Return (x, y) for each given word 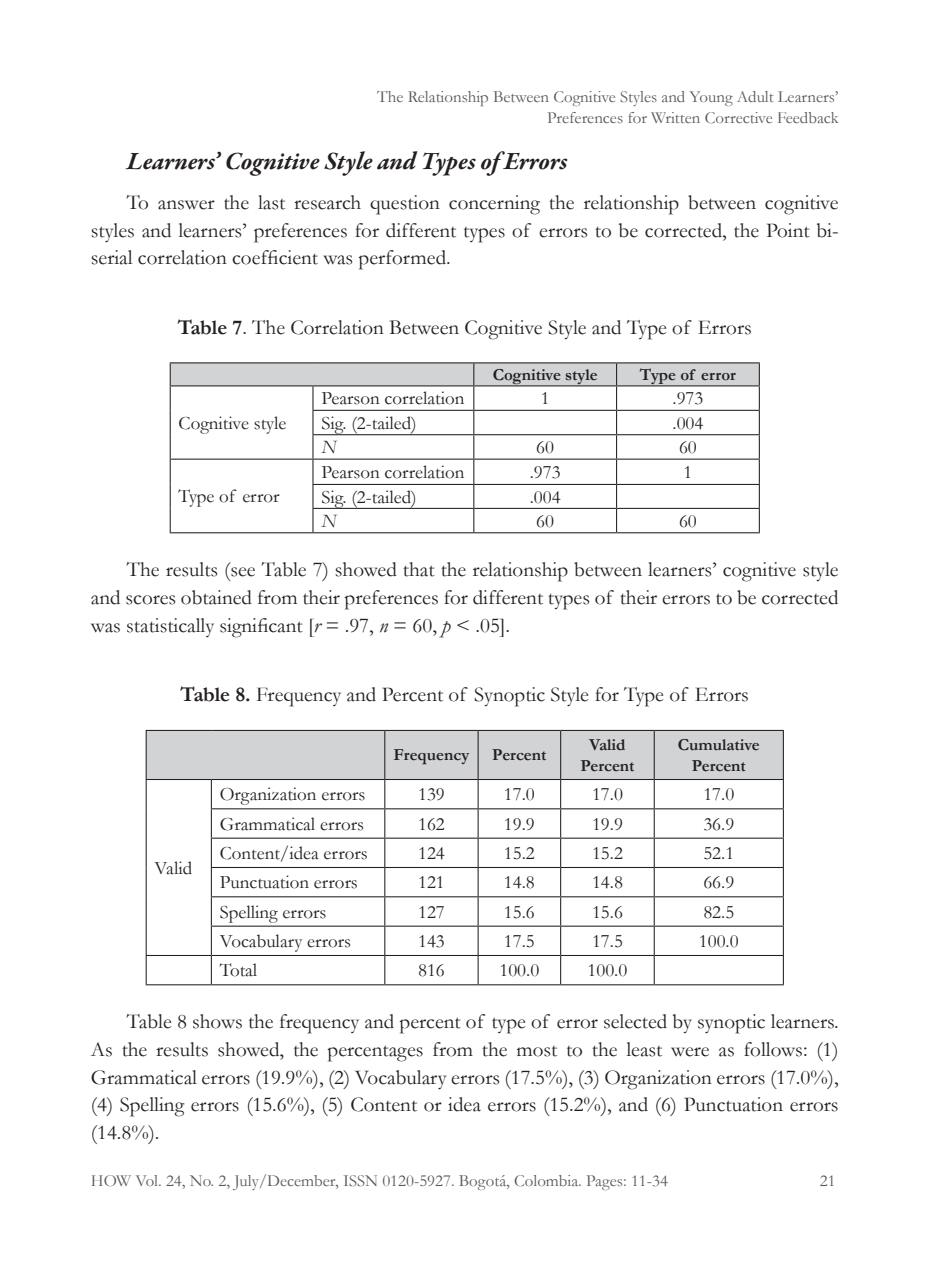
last (271, 202)
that (419, 569)
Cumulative (718, 745)
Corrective (738, 118)
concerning (494, 205)
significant (261, 628)
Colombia (547, 1181)
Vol (148, 1180)
